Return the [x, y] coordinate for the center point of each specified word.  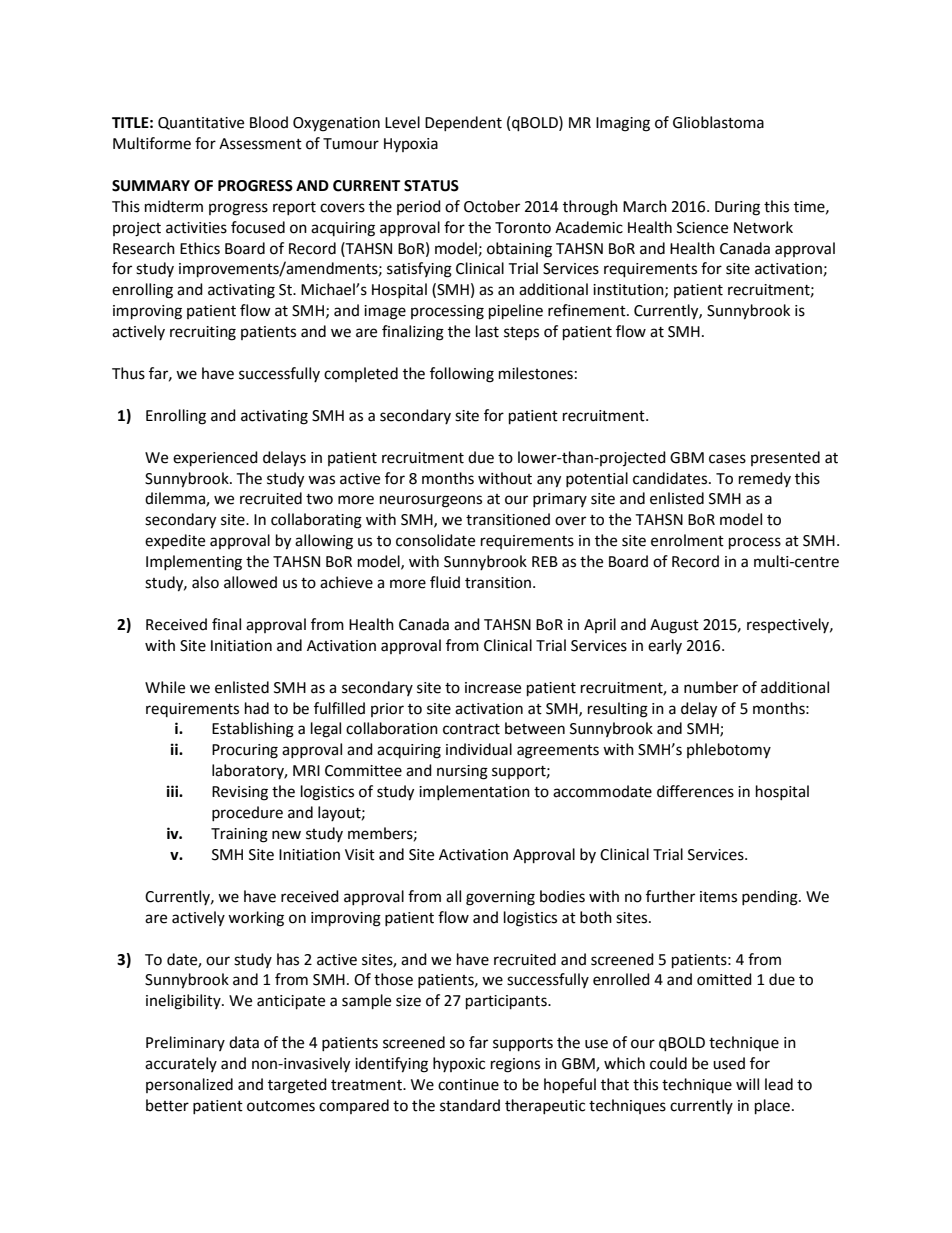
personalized [189, 1085]
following [462, 375]
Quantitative [201, 123]
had [257, 708]
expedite [175, 541]
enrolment [687, 540]
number [711, 687]
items [718, 897]
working [256, 919]
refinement [588, 310]
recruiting [203, 333]
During [737, 208]
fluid [445, 582]
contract [471, 729]
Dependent [463, 123]
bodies [562, 896]
